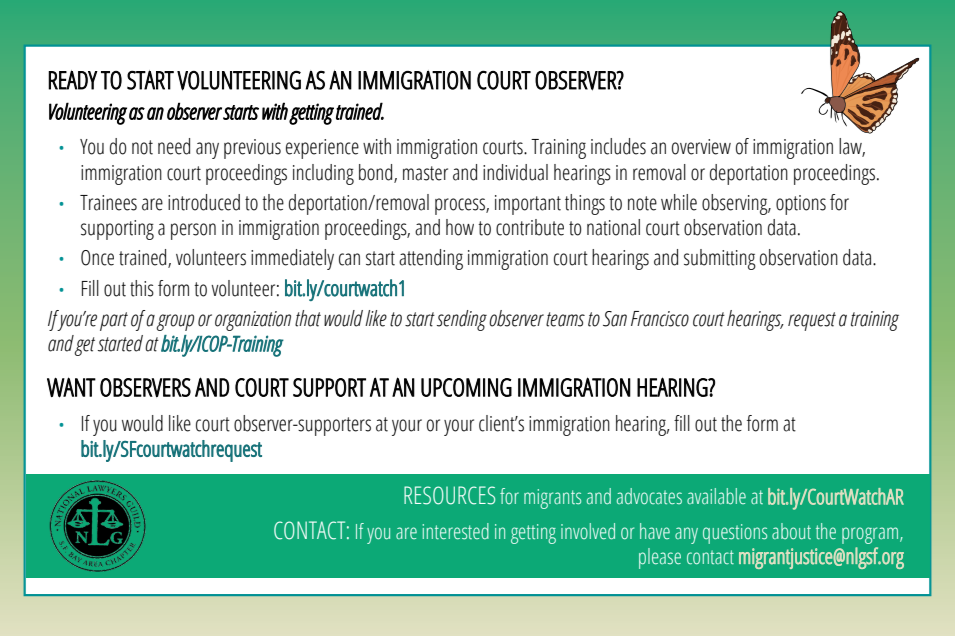  What do you see at coordinates (466, 387) in the page?
I see `UPCOMING` at bounding box center [466, 387].
